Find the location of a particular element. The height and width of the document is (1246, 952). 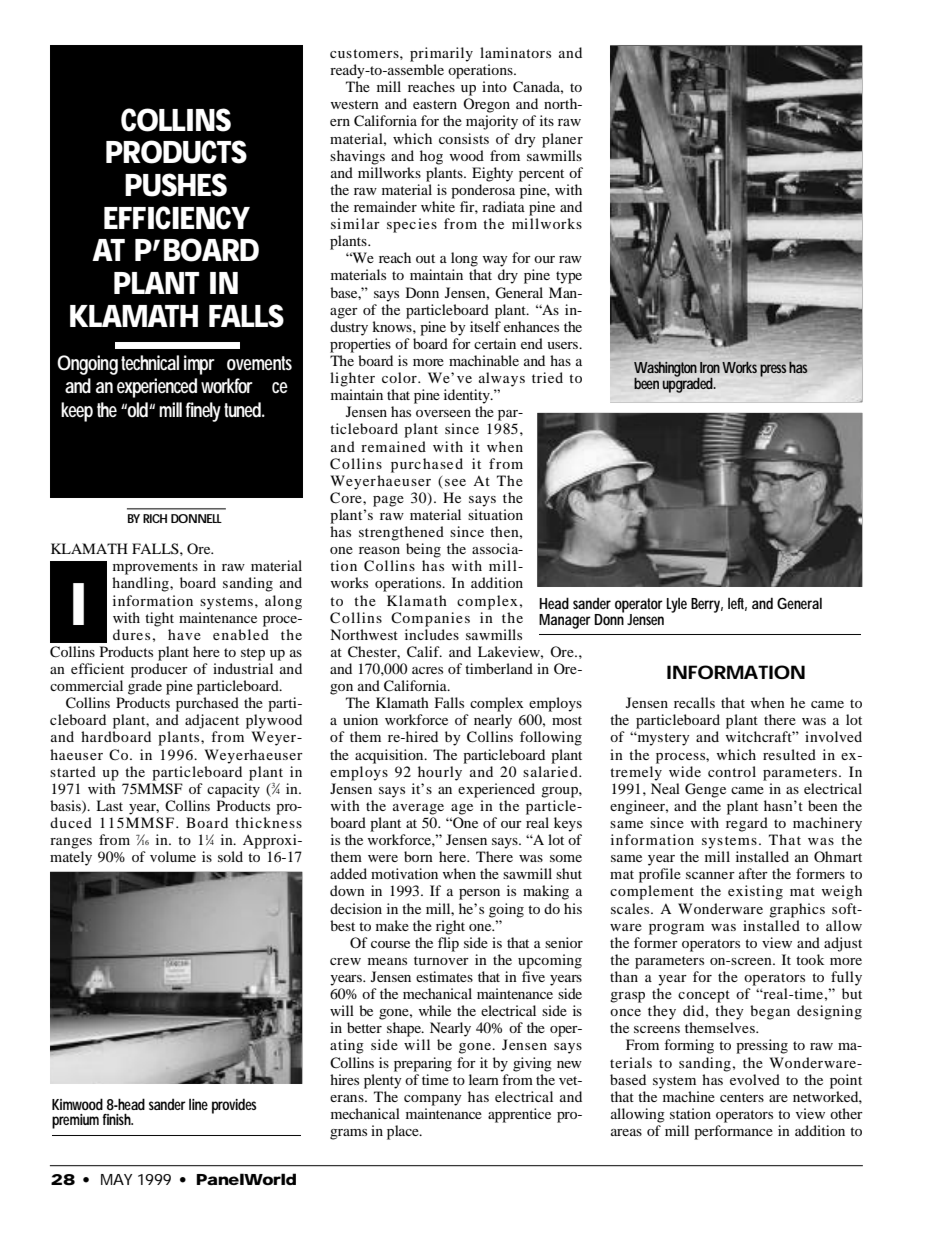

place is located at coordinates (404, 1132).
